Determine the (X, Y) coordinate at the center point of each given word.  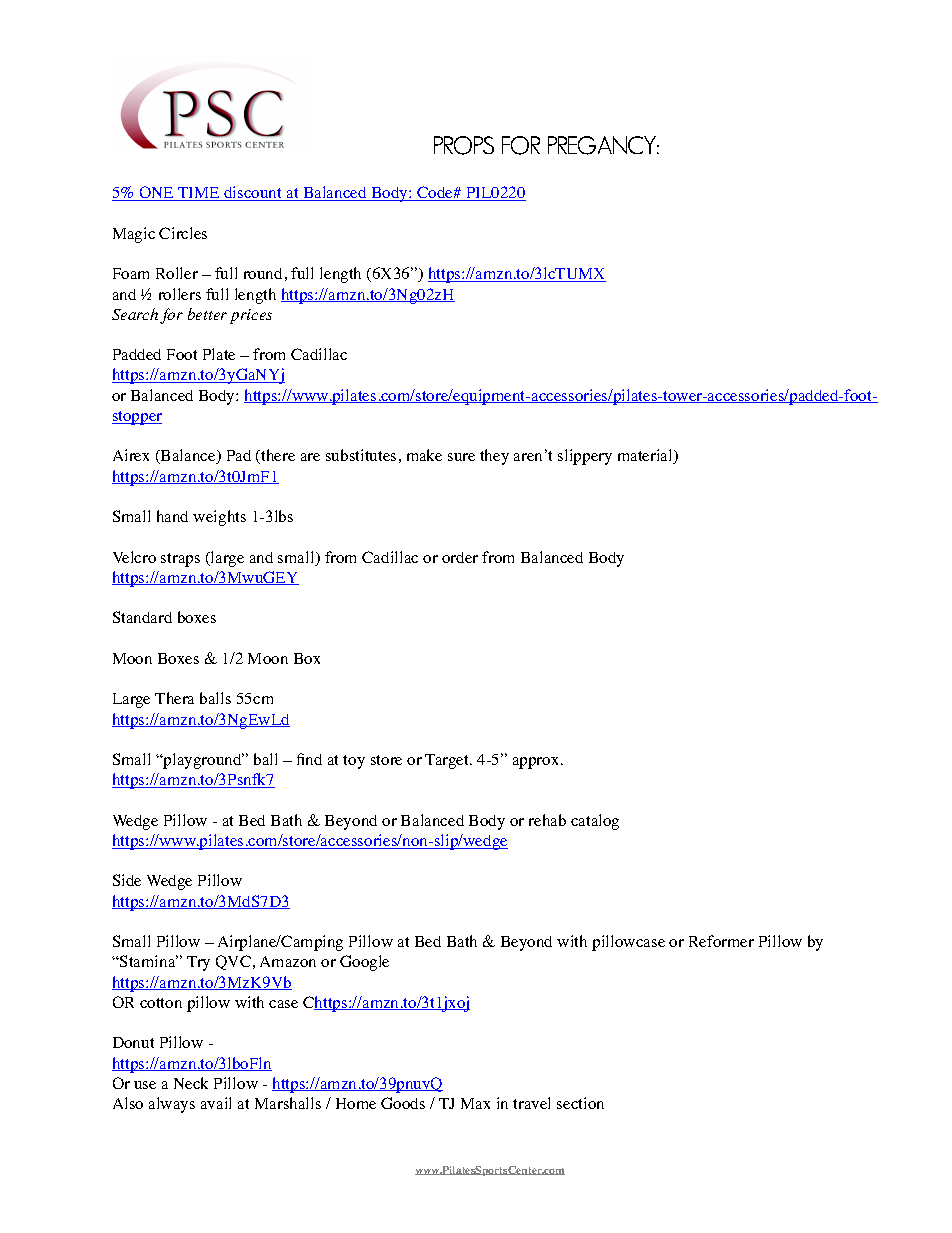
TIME (199, 194)
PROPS (464, 145)
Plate (219, 354)
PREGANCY (603, 145)
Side (127, 880)
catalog (595, 822)
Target (448, 761)
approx (537, 763)
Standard (142, 617)
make (424, 455)
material (646, 456)
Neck (191, 1083)
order (460, 557)
